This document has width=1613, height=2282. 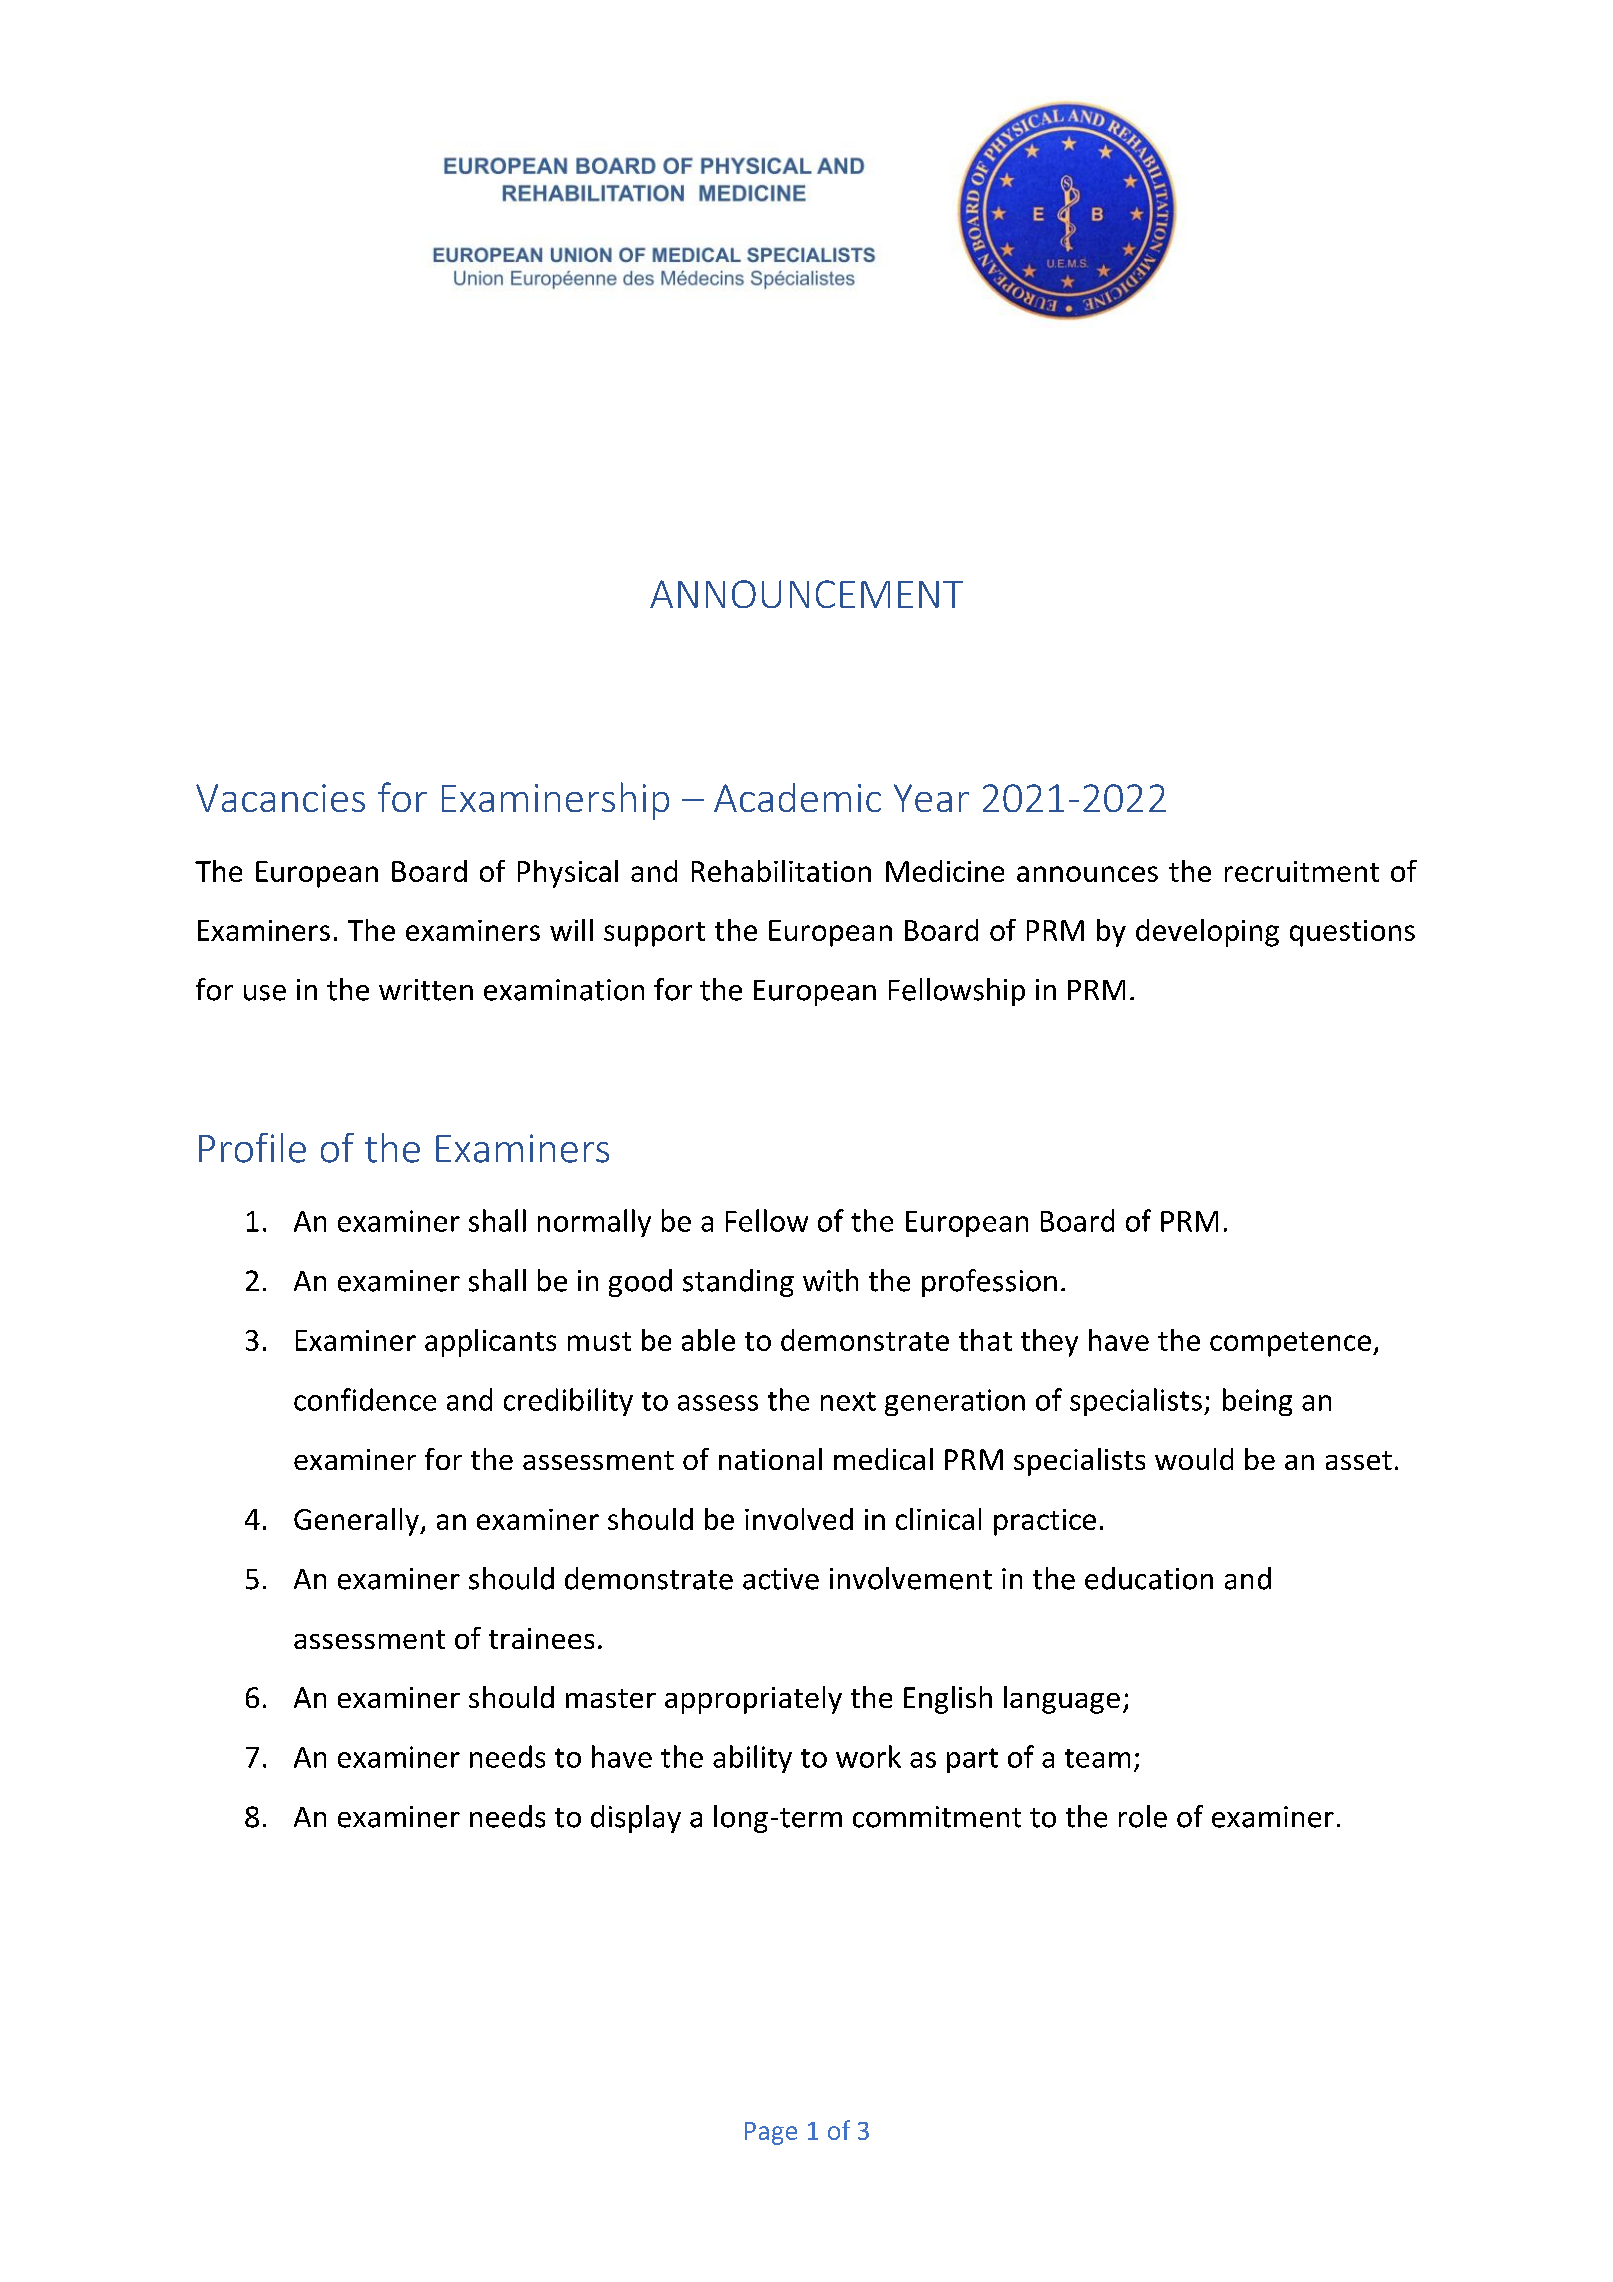 I want to click on Vacancies, so click(x=280, y=798).
